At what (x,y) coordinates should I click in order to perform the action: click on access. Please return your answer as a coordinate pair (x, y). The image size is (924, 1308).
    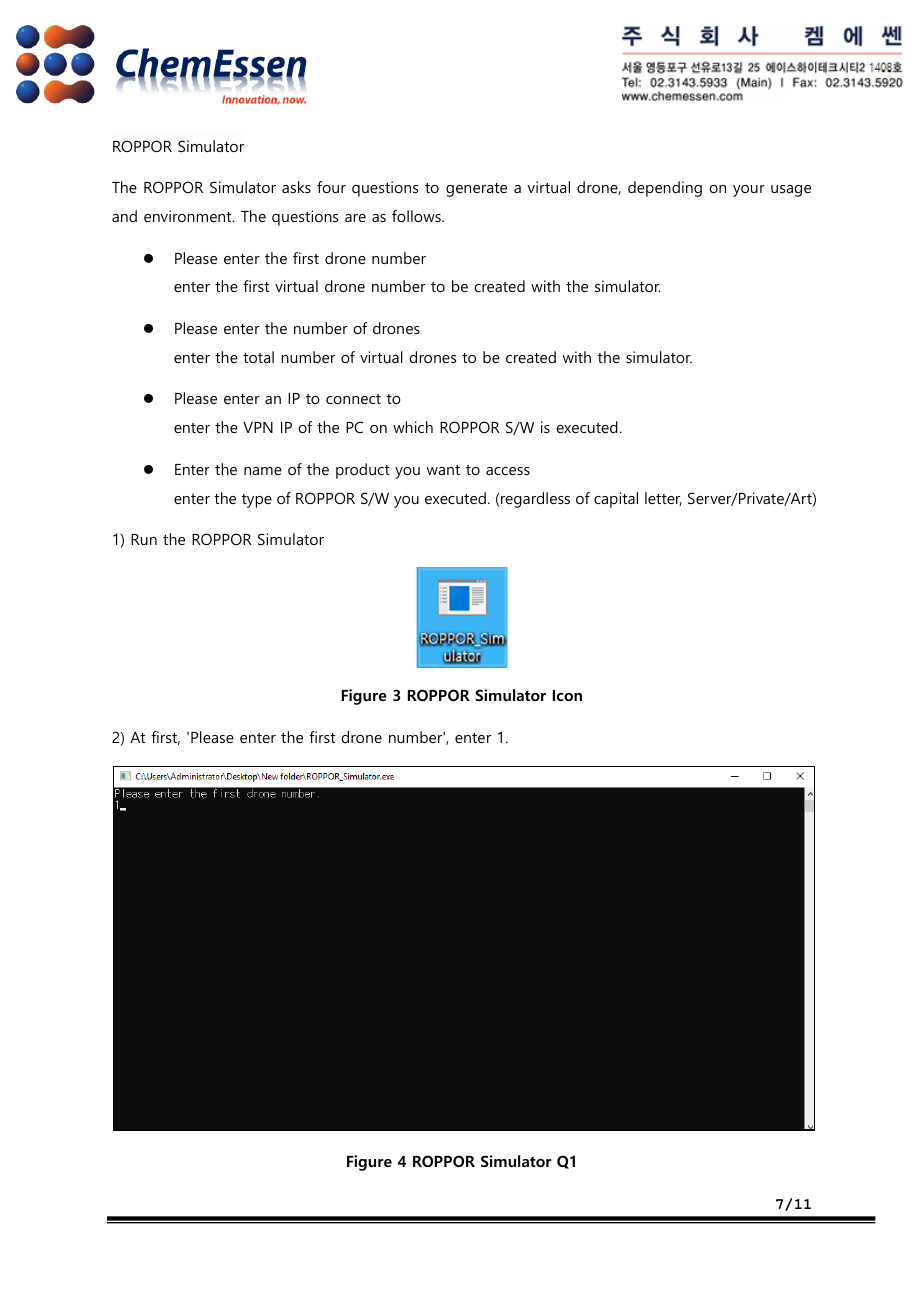
    Looking at the image, I should click on (508, 471).
